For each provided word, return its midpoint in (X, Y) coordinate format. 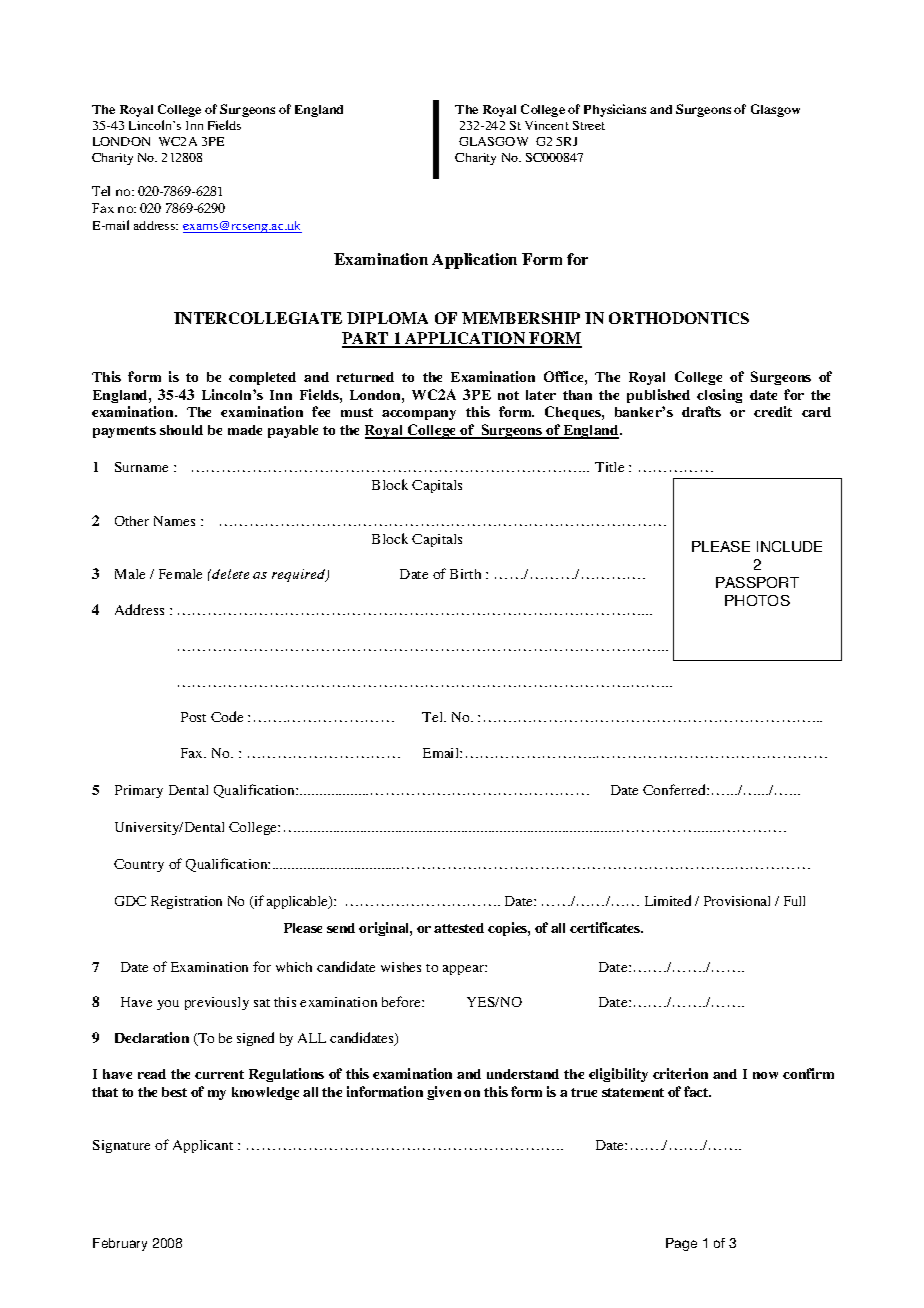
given (444, 1093)
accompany (419, 415)
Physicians (615, 110)
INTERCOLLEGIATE (258, 318)
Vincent (547, 125)
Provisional (737, 901)
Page (681, 1244)
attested (459, 928)
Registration (186, 902)
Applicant (203, 1146)
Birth (465, 574)
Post (193, 717)
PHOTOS (757, 600)
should (181, 430)
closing (719, 396)
